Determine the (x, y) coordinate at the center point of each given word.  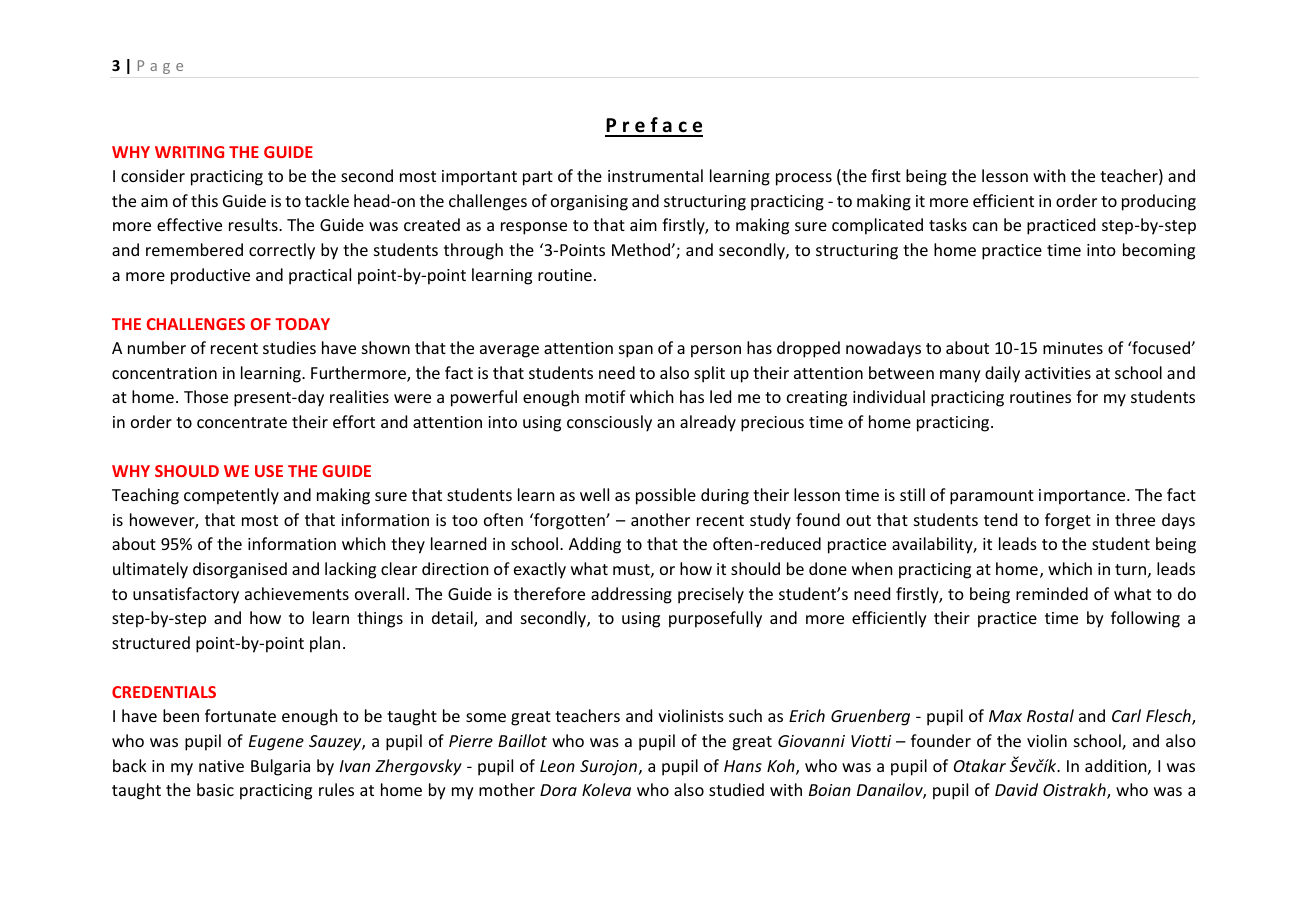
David (1016, 789)
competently (231, 496)
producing (1159, 202)
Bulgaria (280, 767)
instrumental (655, 175)
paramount (992, 497)
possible (666, 496)
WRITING (189, 152)
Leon (557, 766)
